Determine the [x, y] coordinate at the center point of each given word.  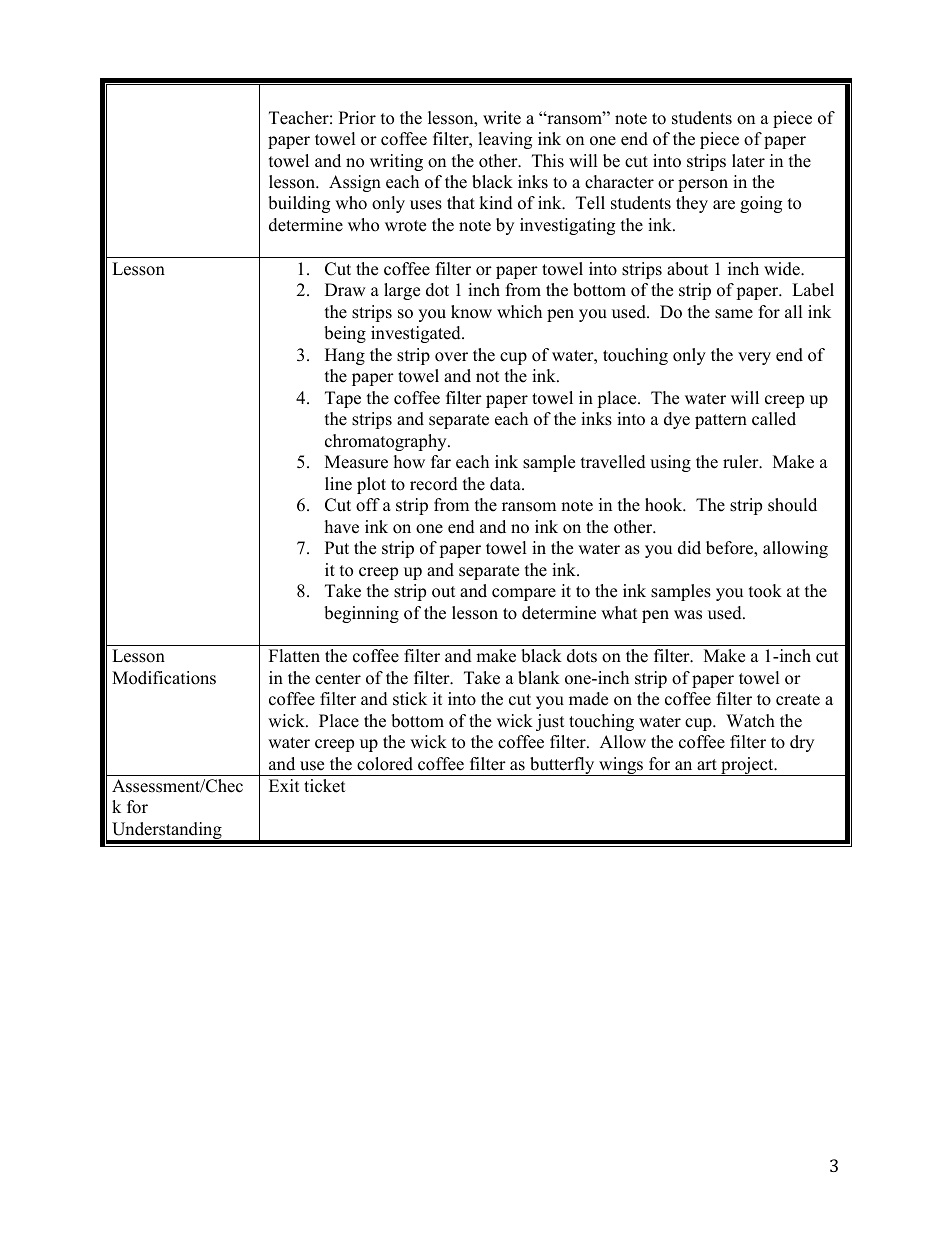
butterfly [562, 766]
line [338, 484]
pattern [721, 421]
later [748, 161]
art [707, 764]
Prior [357, 118]
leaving [505, 140]
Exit [284, 785]
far [441, 461]
